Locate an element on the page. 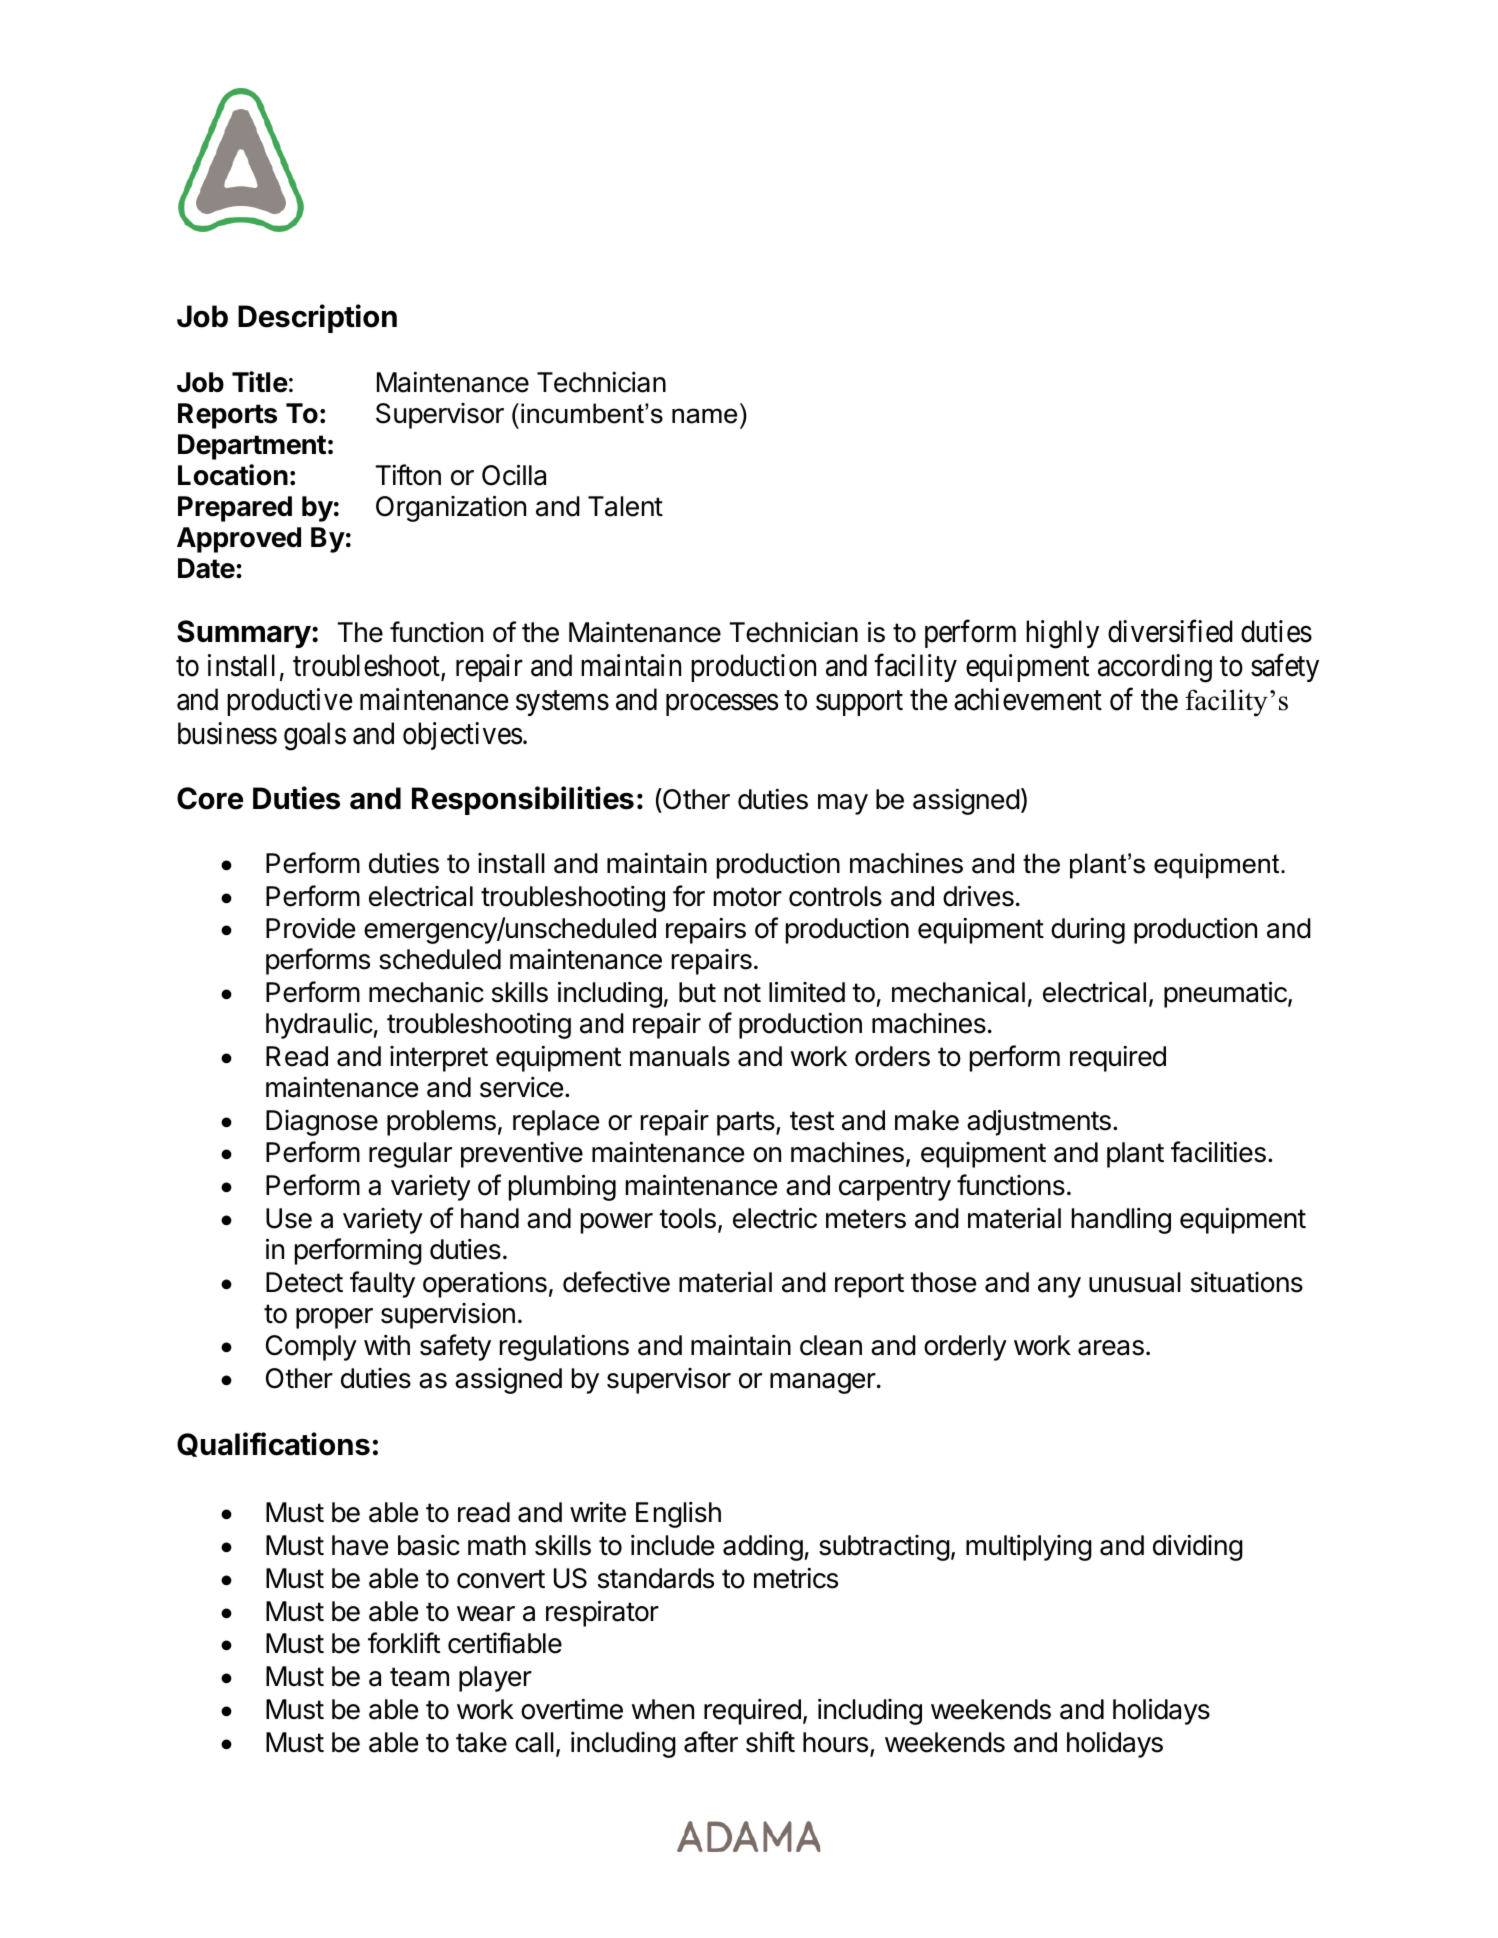  diversified is located at coordinates (1170, 631).
